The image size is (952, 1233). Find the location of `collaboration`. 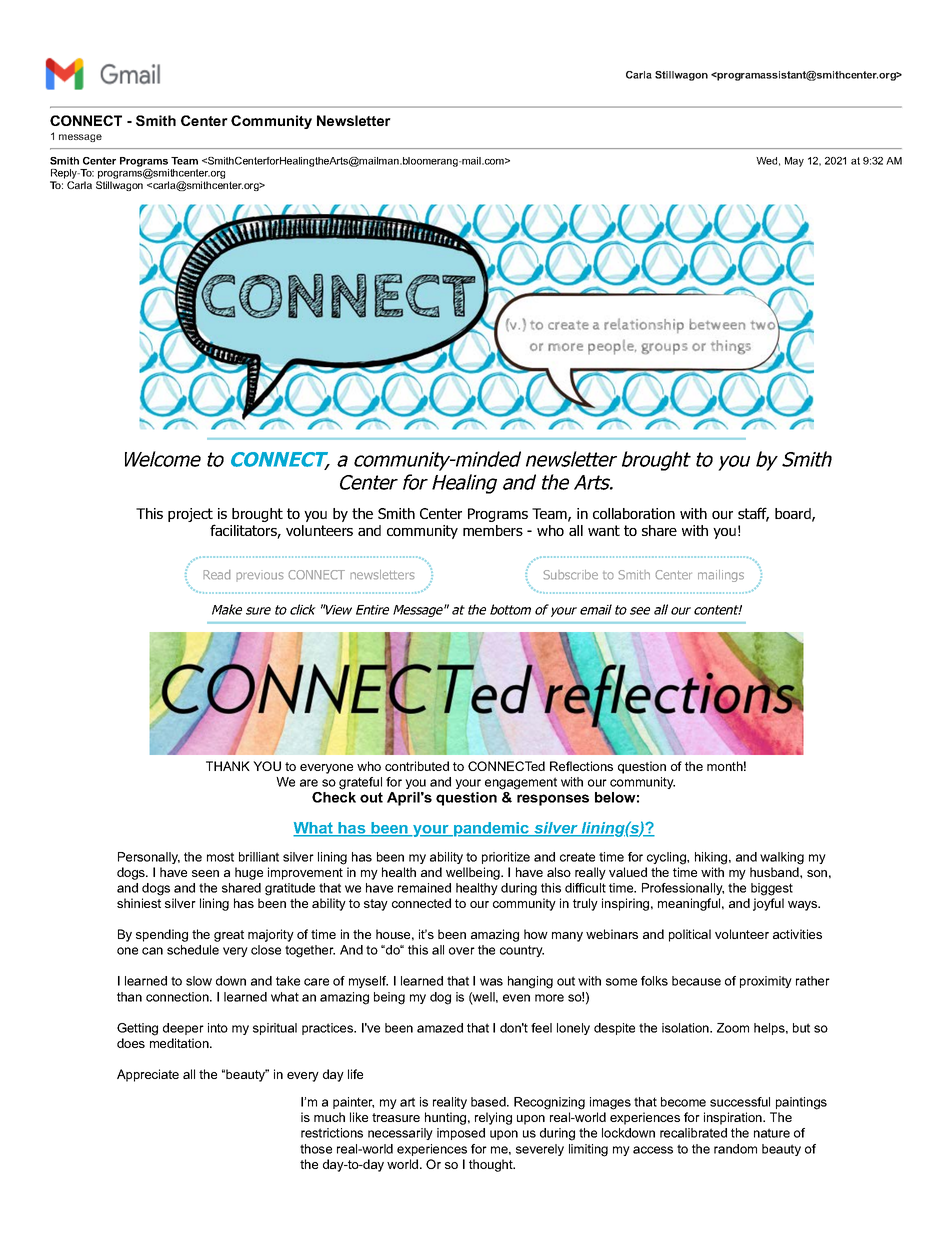

collaboration is located at coordinates (634, 513).
